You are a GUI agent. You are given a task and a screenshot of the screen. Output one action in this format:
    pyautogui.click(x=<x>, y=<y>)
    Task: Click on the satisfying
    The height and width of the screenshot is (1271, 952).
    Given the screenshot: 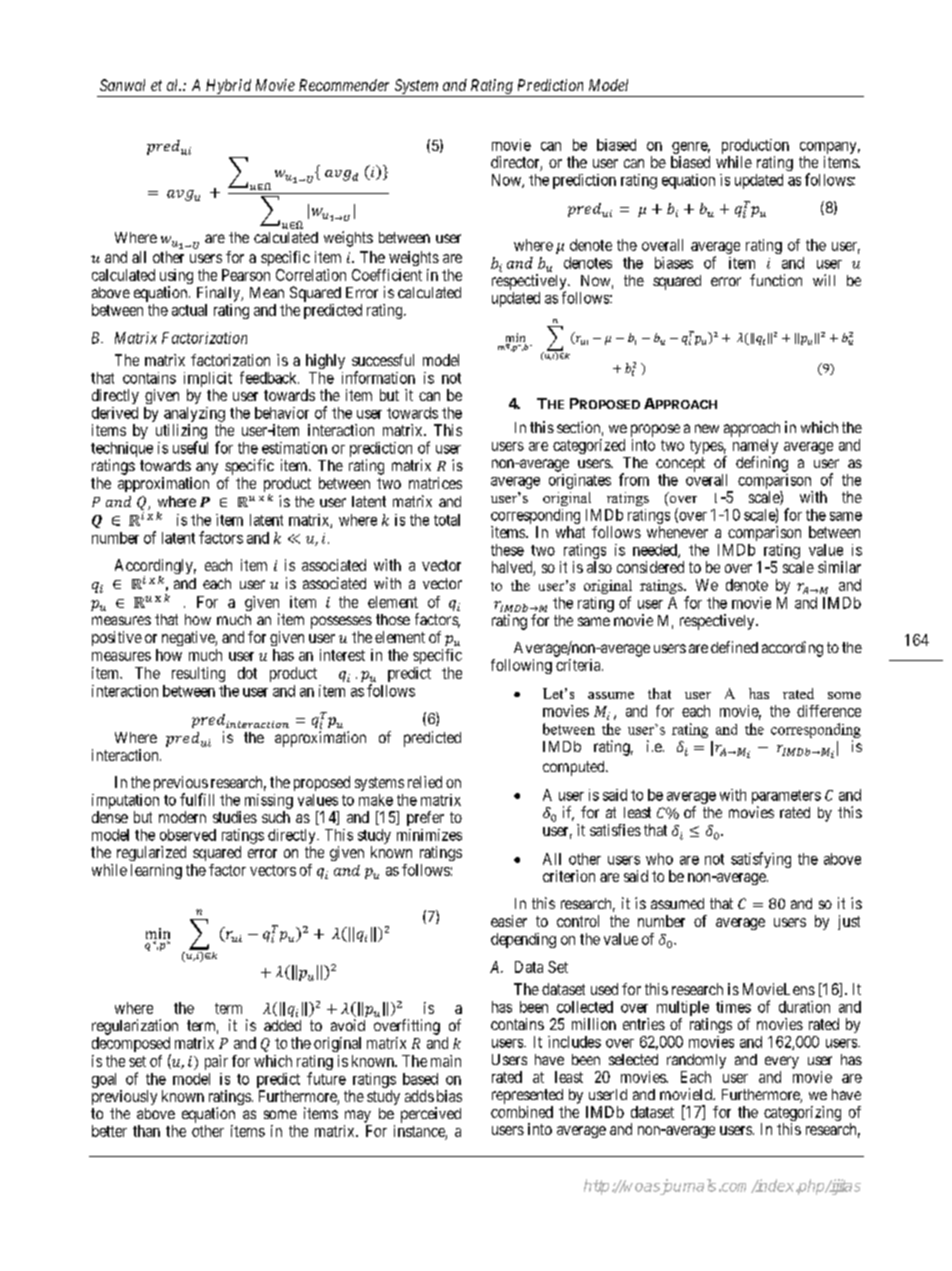 What is the action you would take?
    pyautogui.click(x=761, y=860)
